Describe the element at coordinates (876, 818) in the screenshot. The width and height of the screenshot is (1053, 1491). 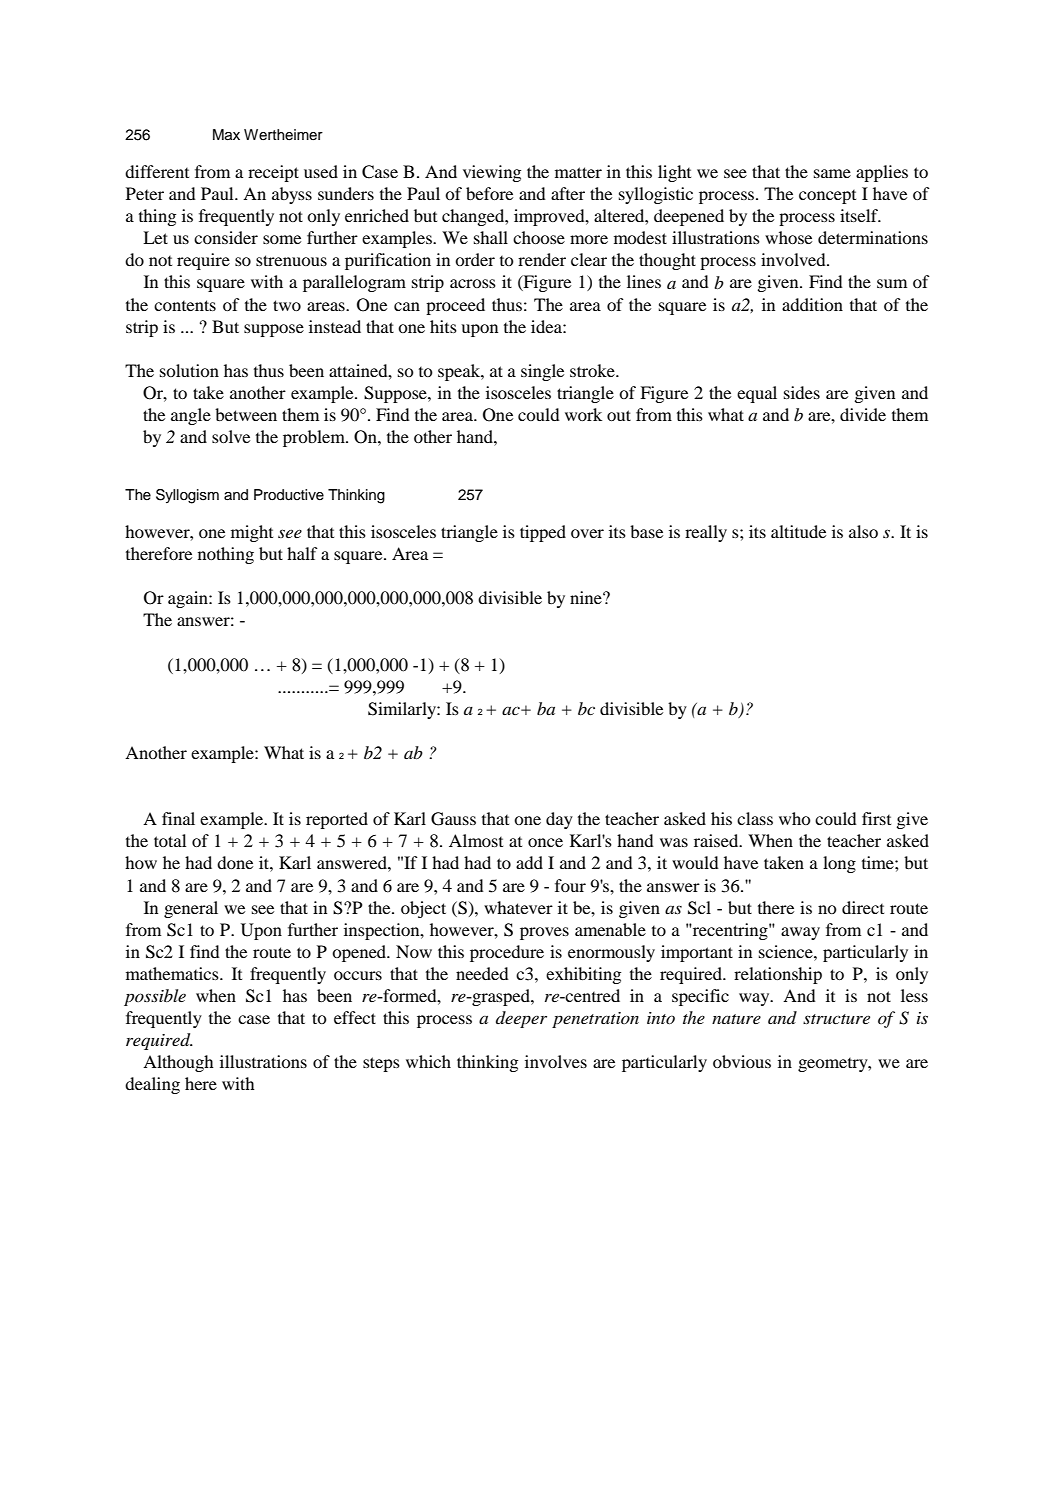
I see `first` at that location.
